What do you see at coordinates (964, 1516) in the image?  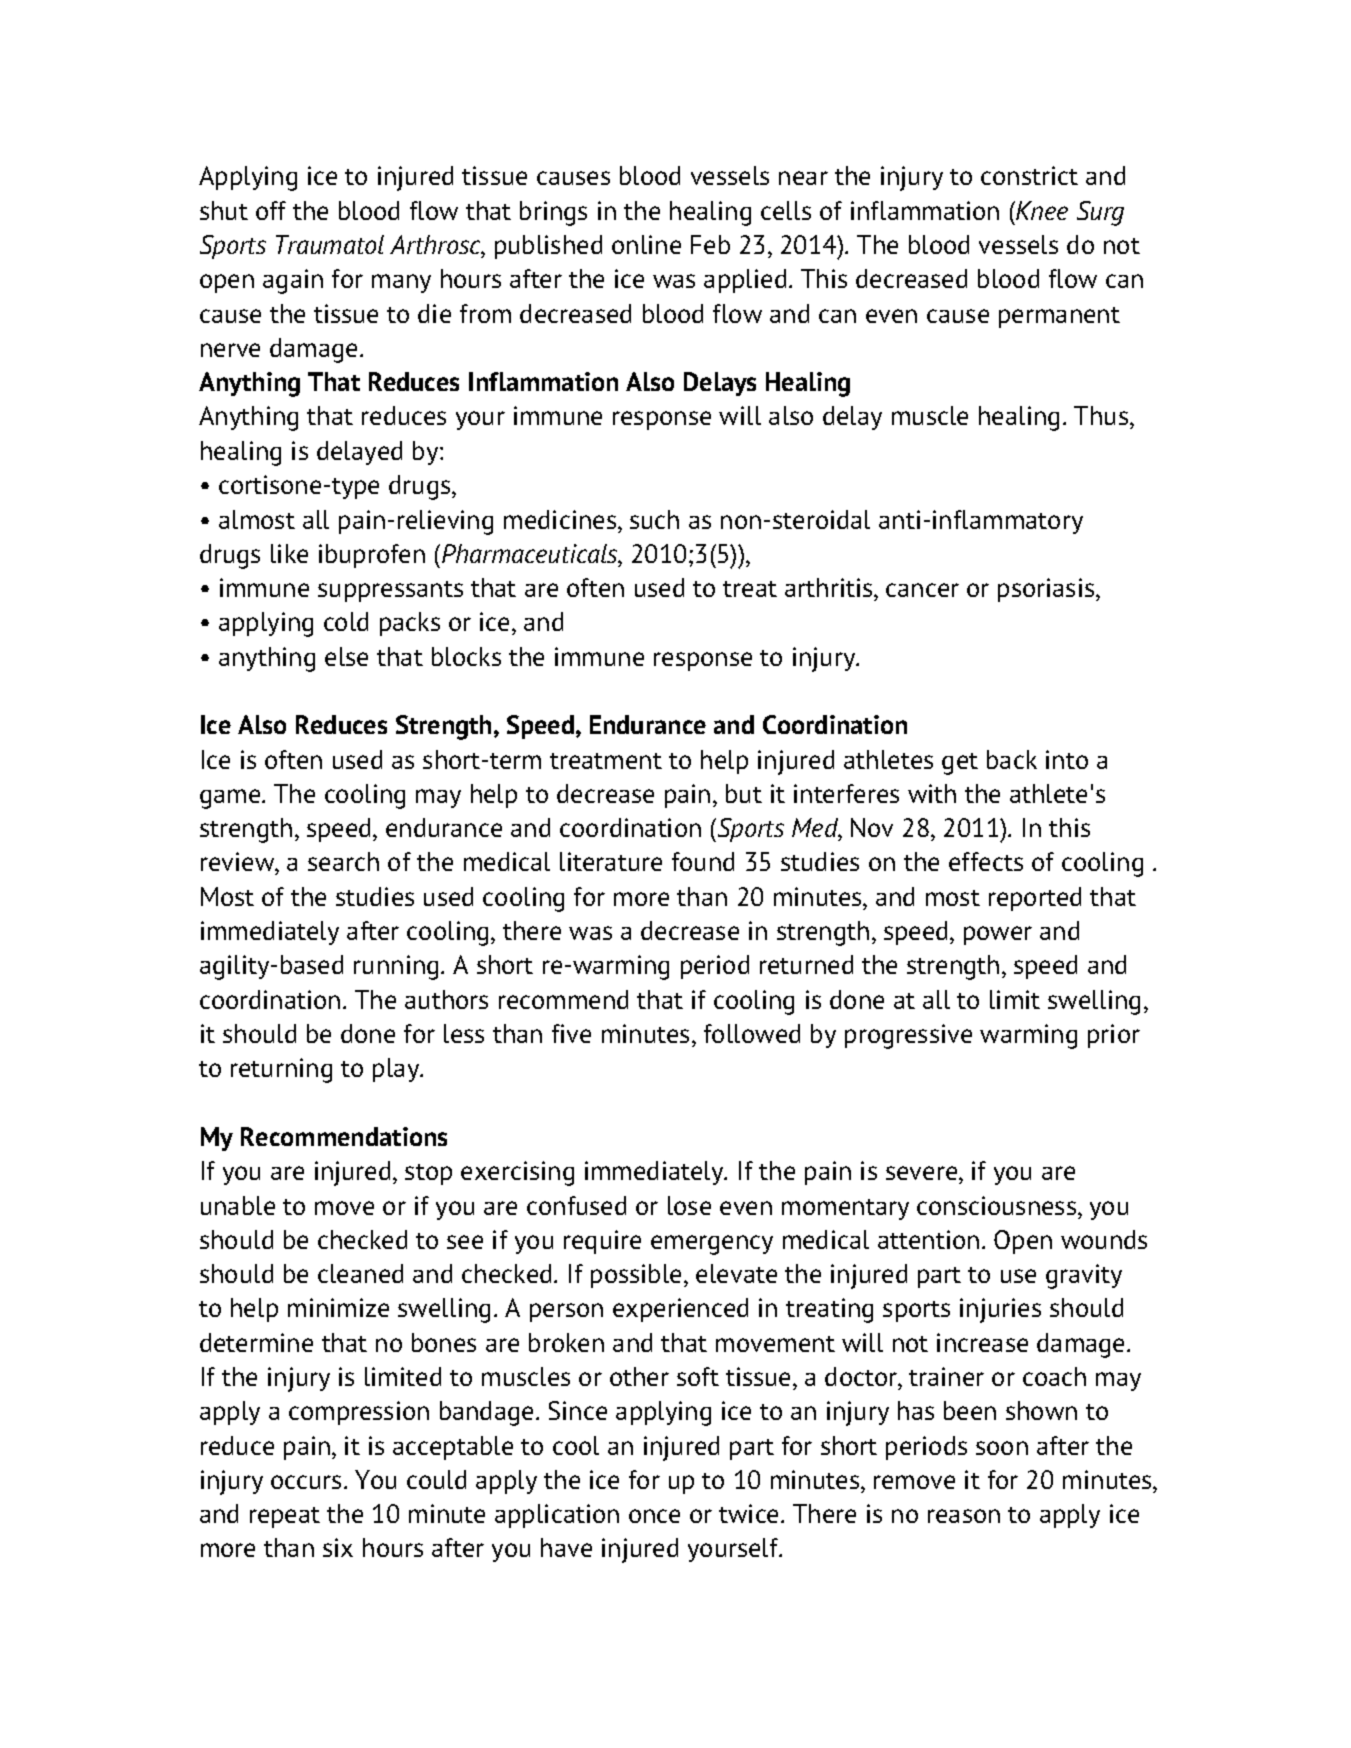 I see `reason` at bounding box center [964, 1516].
